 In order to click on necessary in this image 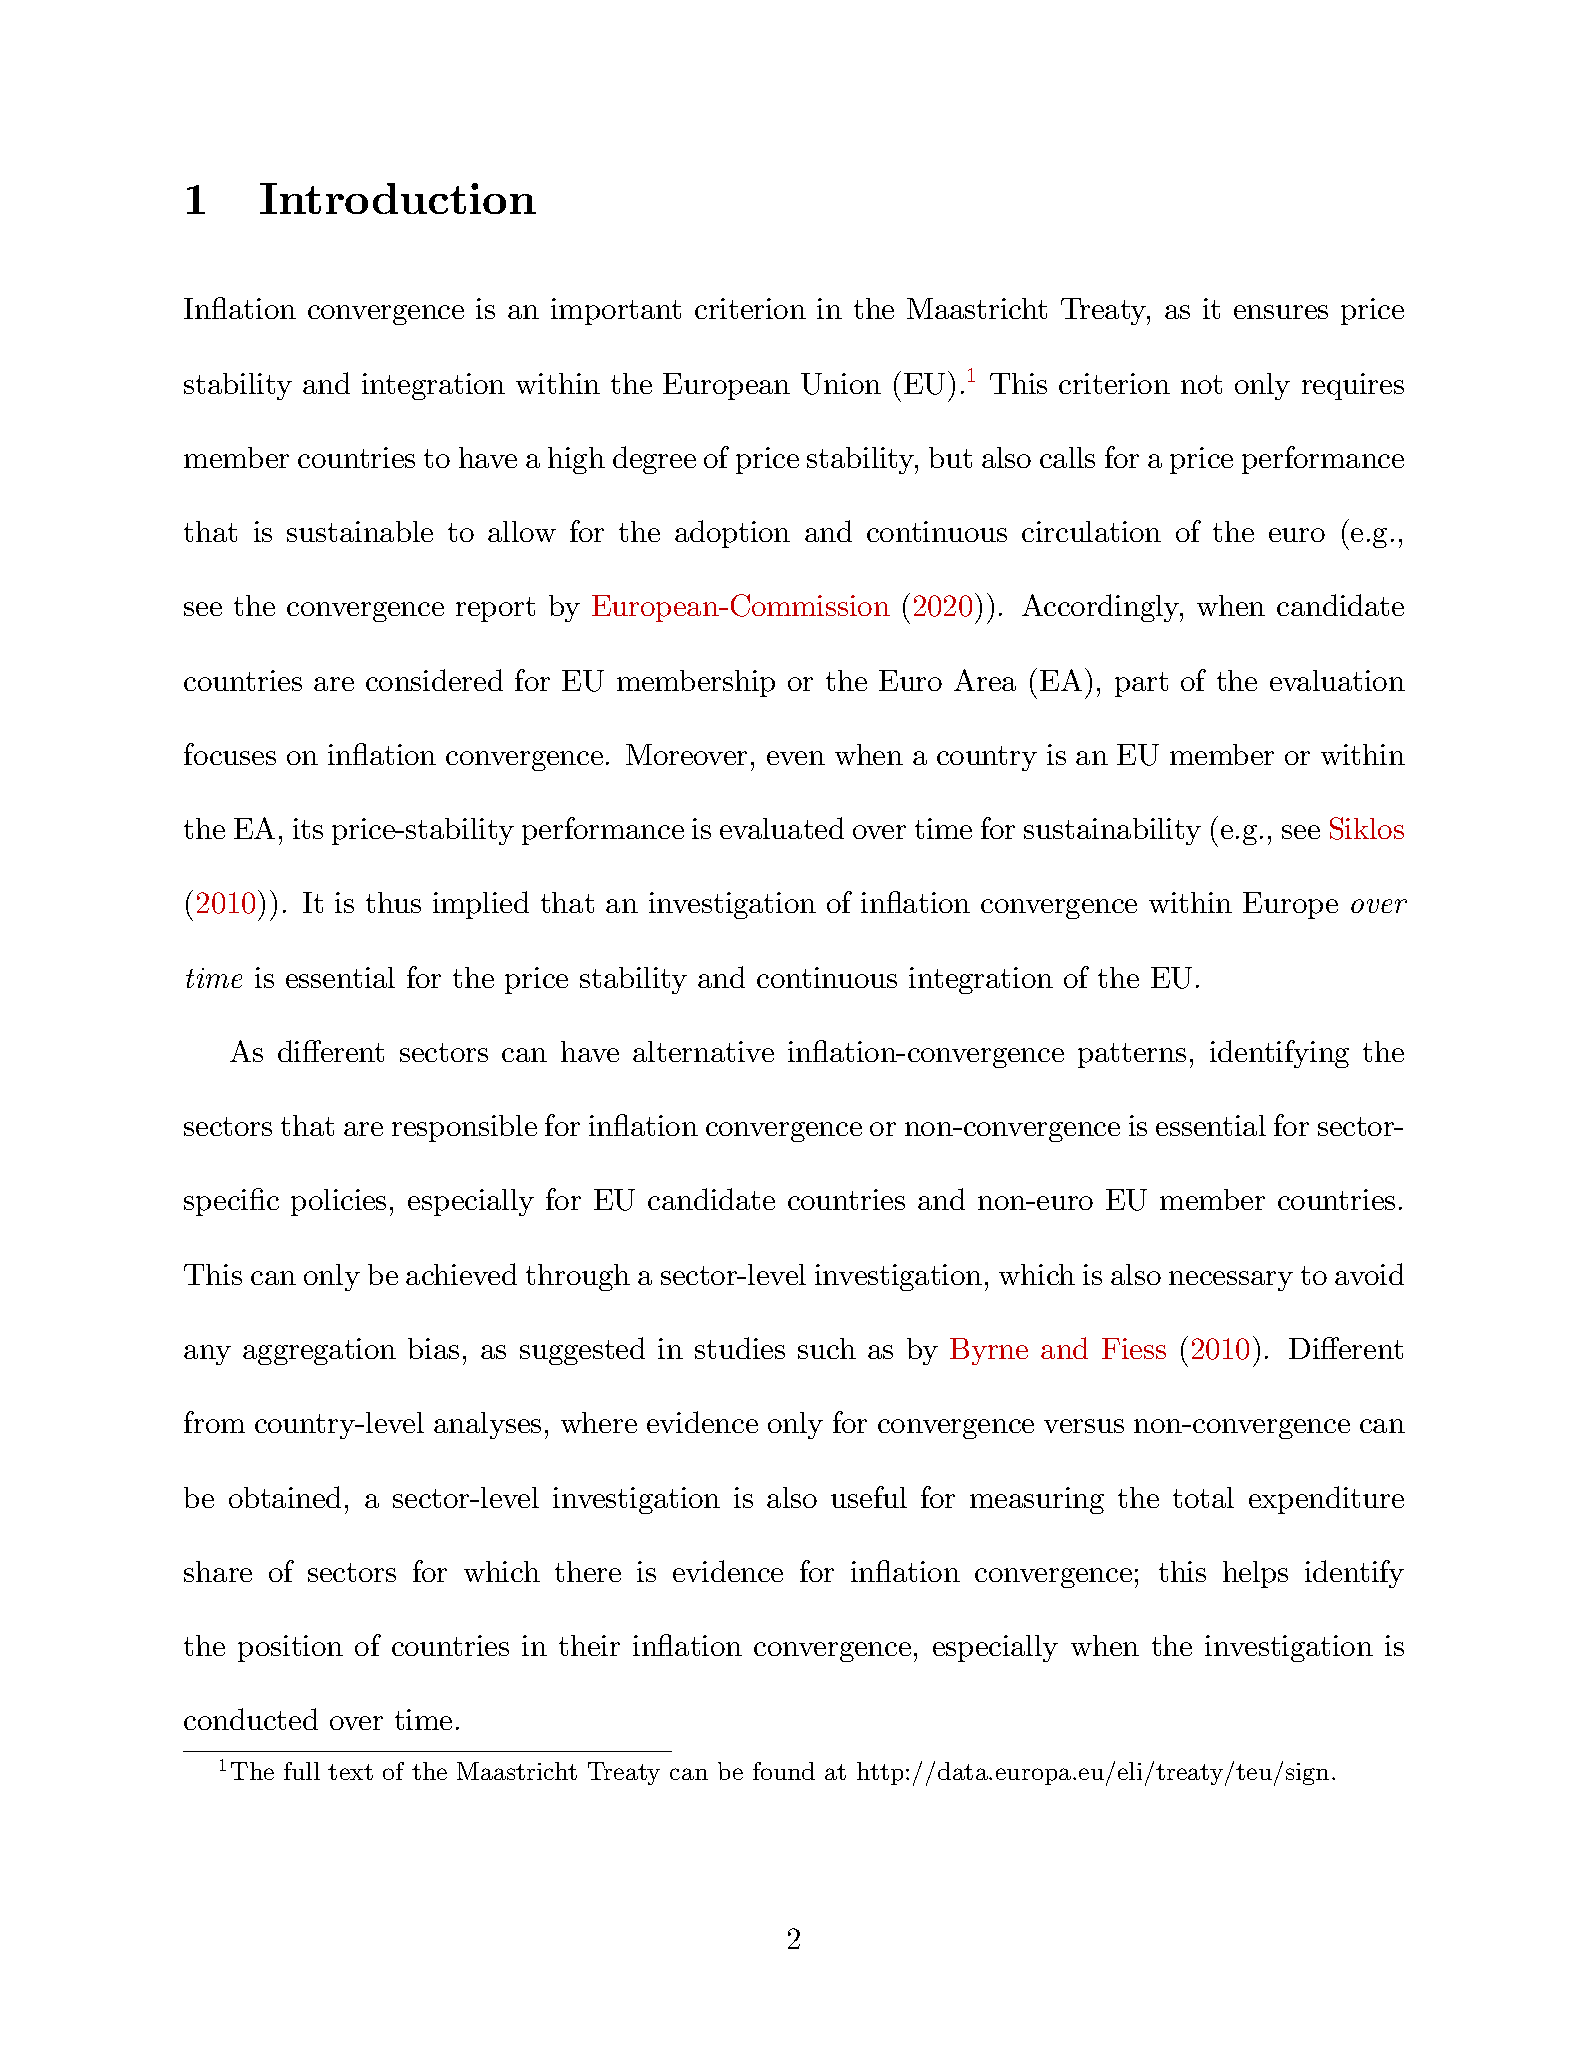, I will do `click(1231, 1281)`.
